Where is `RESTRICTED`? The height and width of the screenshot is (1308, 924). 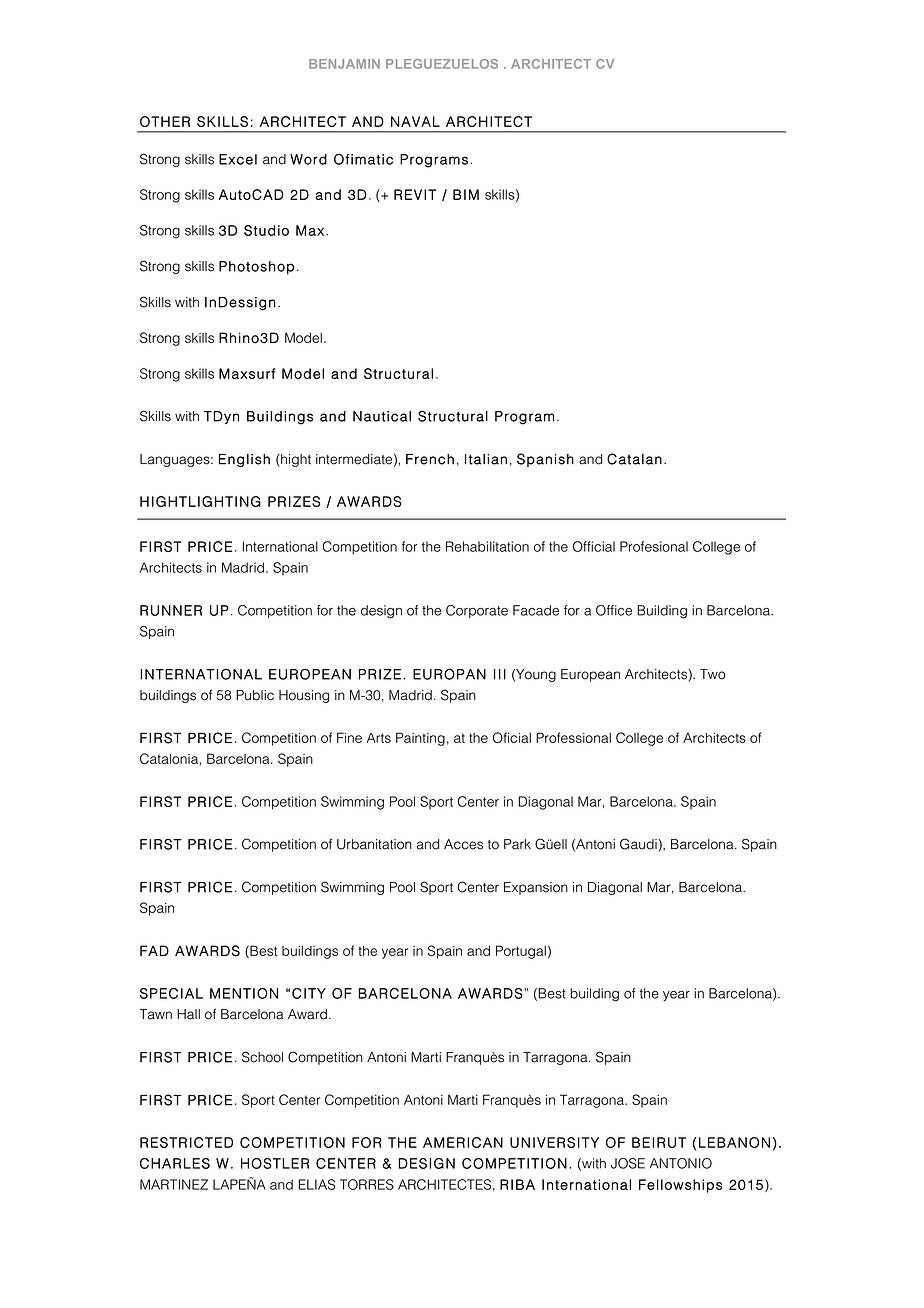
RESTRICTED is located at coordinates (186, 1142).
